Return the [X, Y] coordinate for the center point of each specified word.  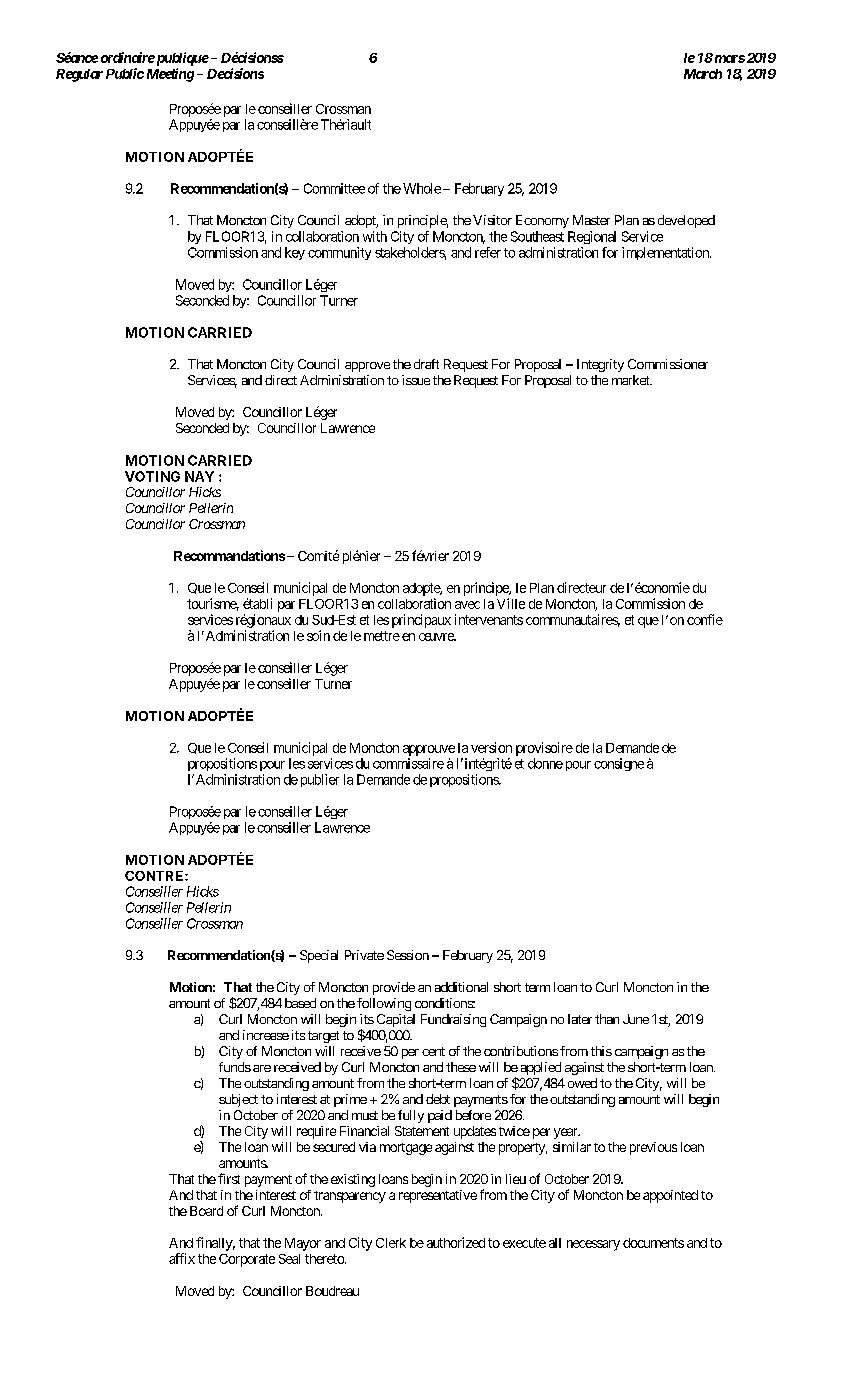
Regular [79, 75]
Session [408, 955]
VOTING [152, 476]
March [703, 74]
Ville [511, 603]
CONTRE [155, 876]
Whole [422, 188]
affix [182, 1258]
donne [545, 763]
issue [416, 380]
